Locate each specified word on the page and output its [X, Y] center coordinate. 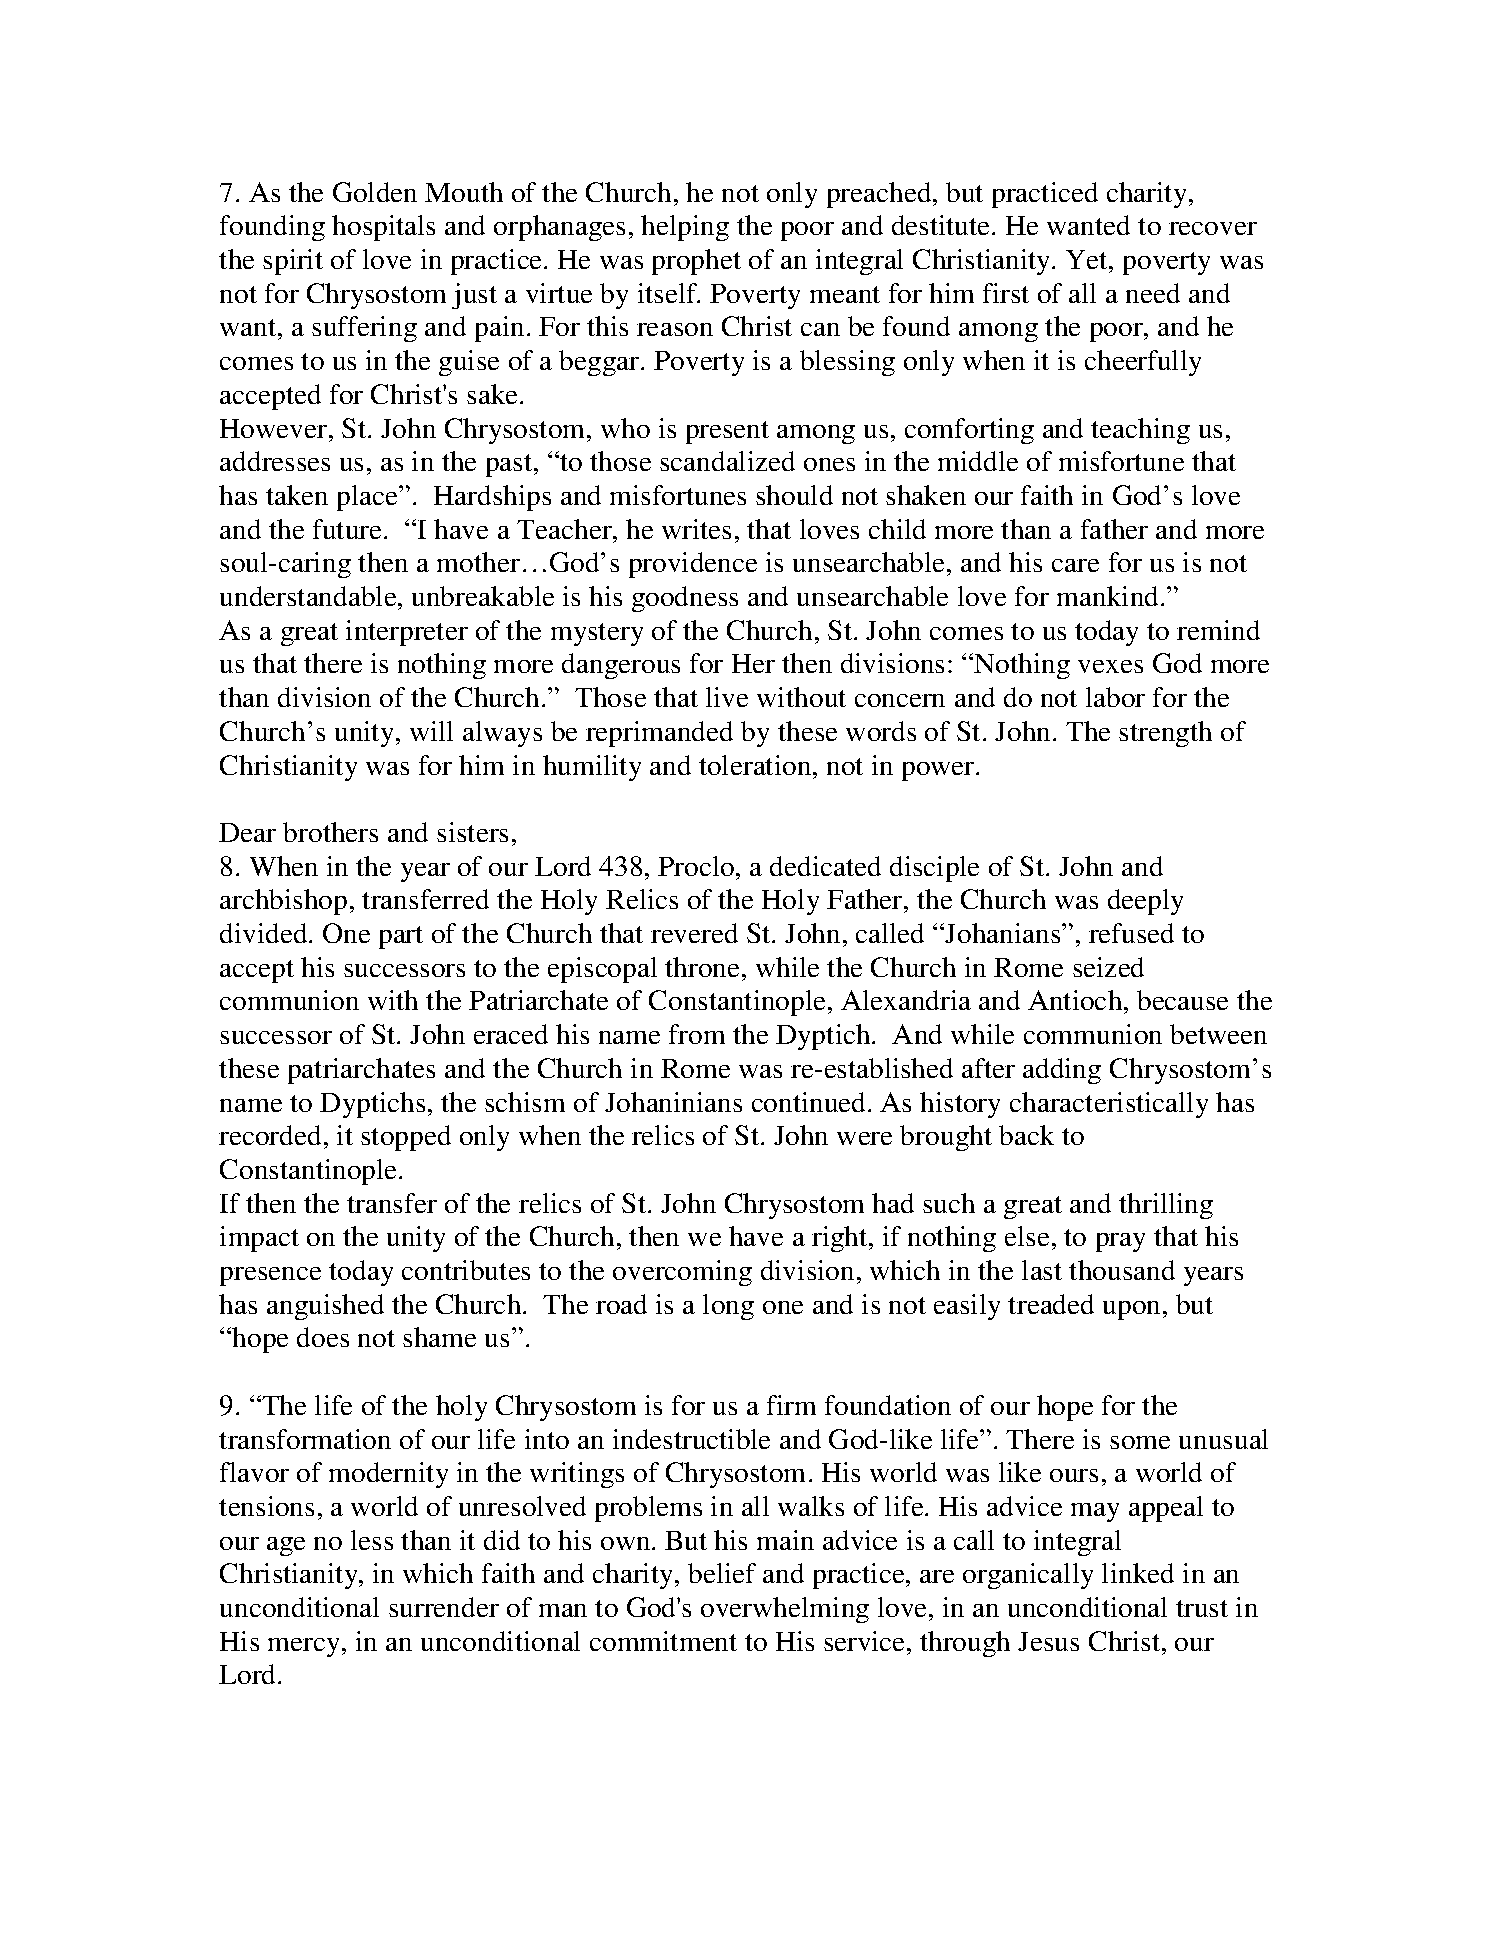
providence [693, 565]
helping [685, 228]
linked [1138, 1573]
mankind [1109, 596]
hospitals [383, 228]
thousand [1122, 1270]
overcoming [682, 1273]
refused [1131, 933]
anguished [325, 1307]
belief [722, 1573]
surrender [444, 1607]
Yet [1088, 259]
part [401, 937]
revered [694, 933]
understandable [309, 596]
